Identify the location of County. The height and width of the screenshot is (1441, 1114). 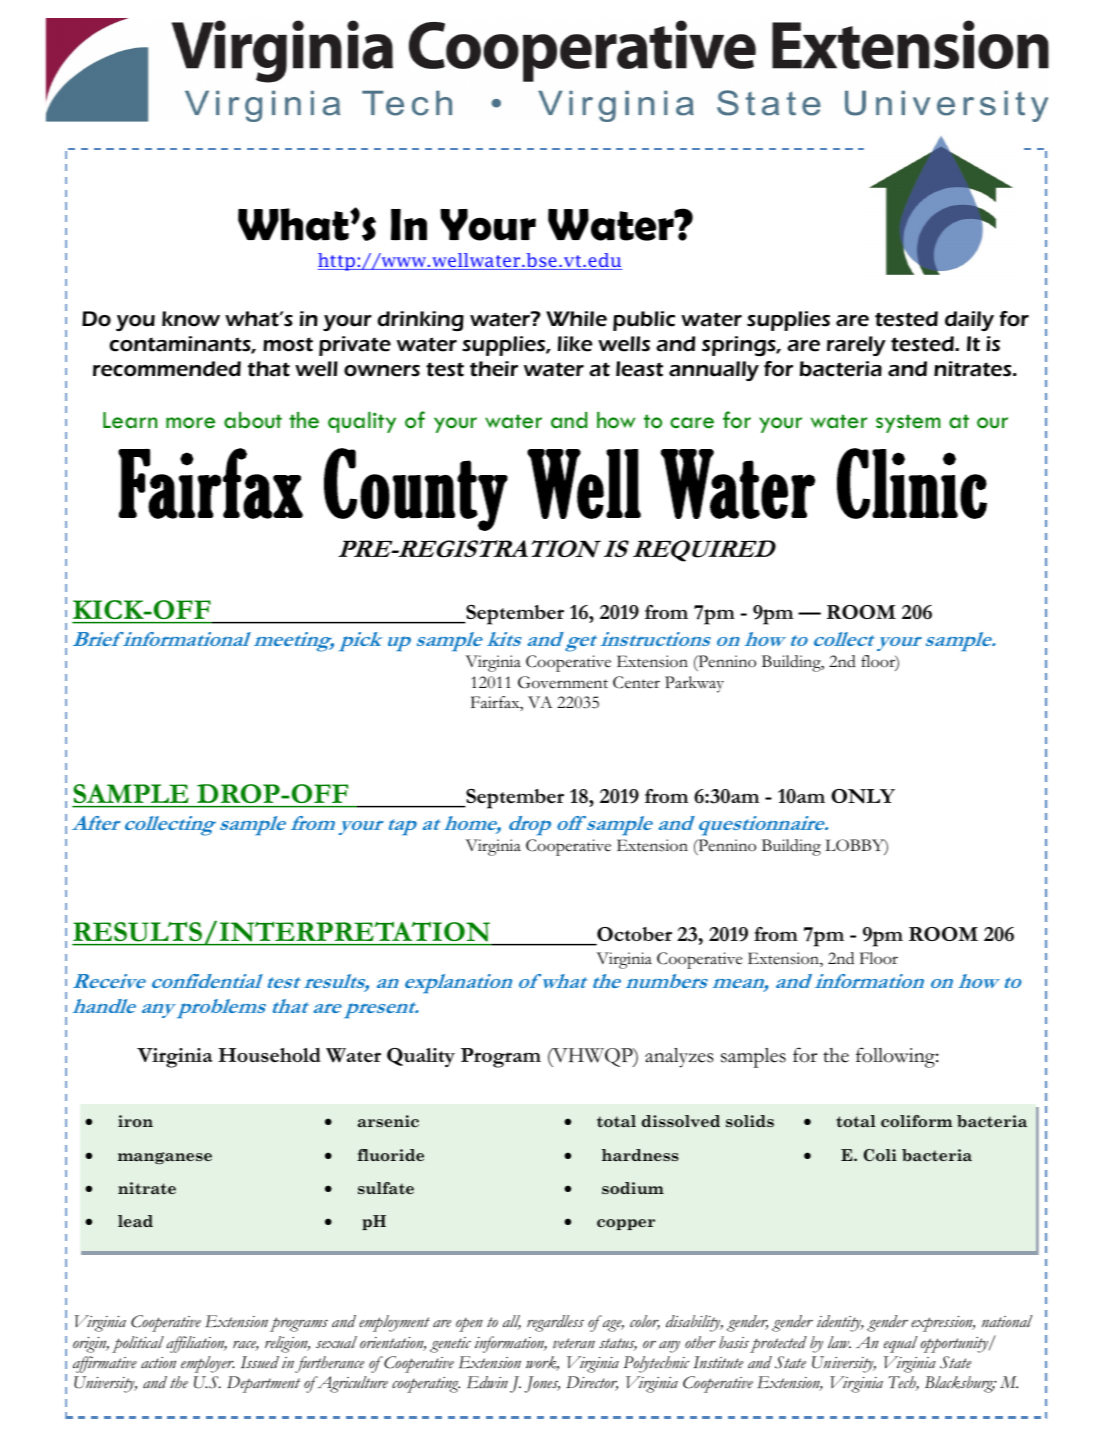
(416, 489).
